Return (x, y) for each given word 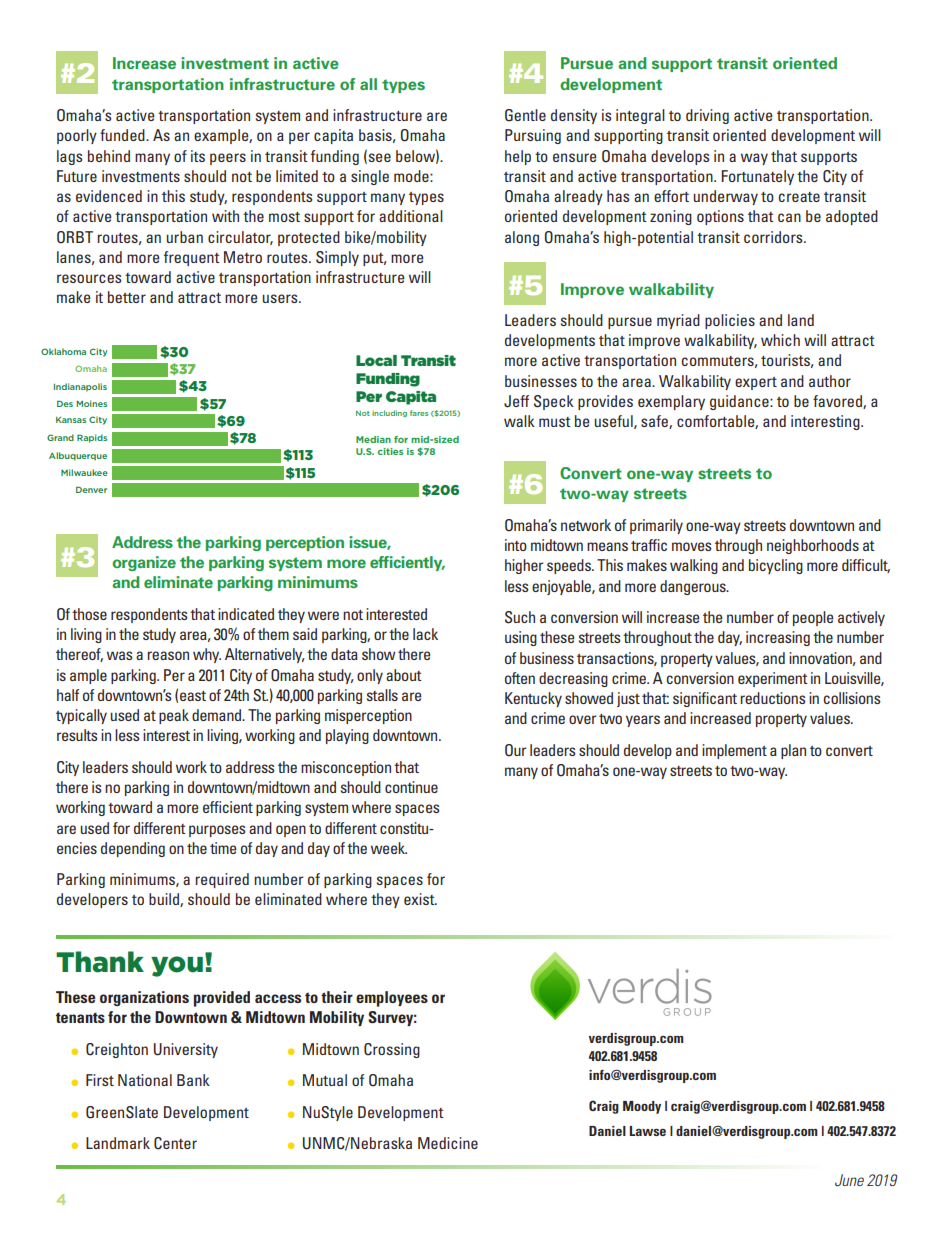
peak (174, 716)
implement (734, 751)
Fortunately (757, 177)
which (780, 340)
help (518, 157)
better (127, 297)
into (516, 545)
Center (175, 1143)
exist (420, 899)
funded (123, 135)
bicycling (776, 566)
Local (376, 360)
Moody (642, 1107)
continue (411, 787)
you (177, 966)
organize (144, 563)
